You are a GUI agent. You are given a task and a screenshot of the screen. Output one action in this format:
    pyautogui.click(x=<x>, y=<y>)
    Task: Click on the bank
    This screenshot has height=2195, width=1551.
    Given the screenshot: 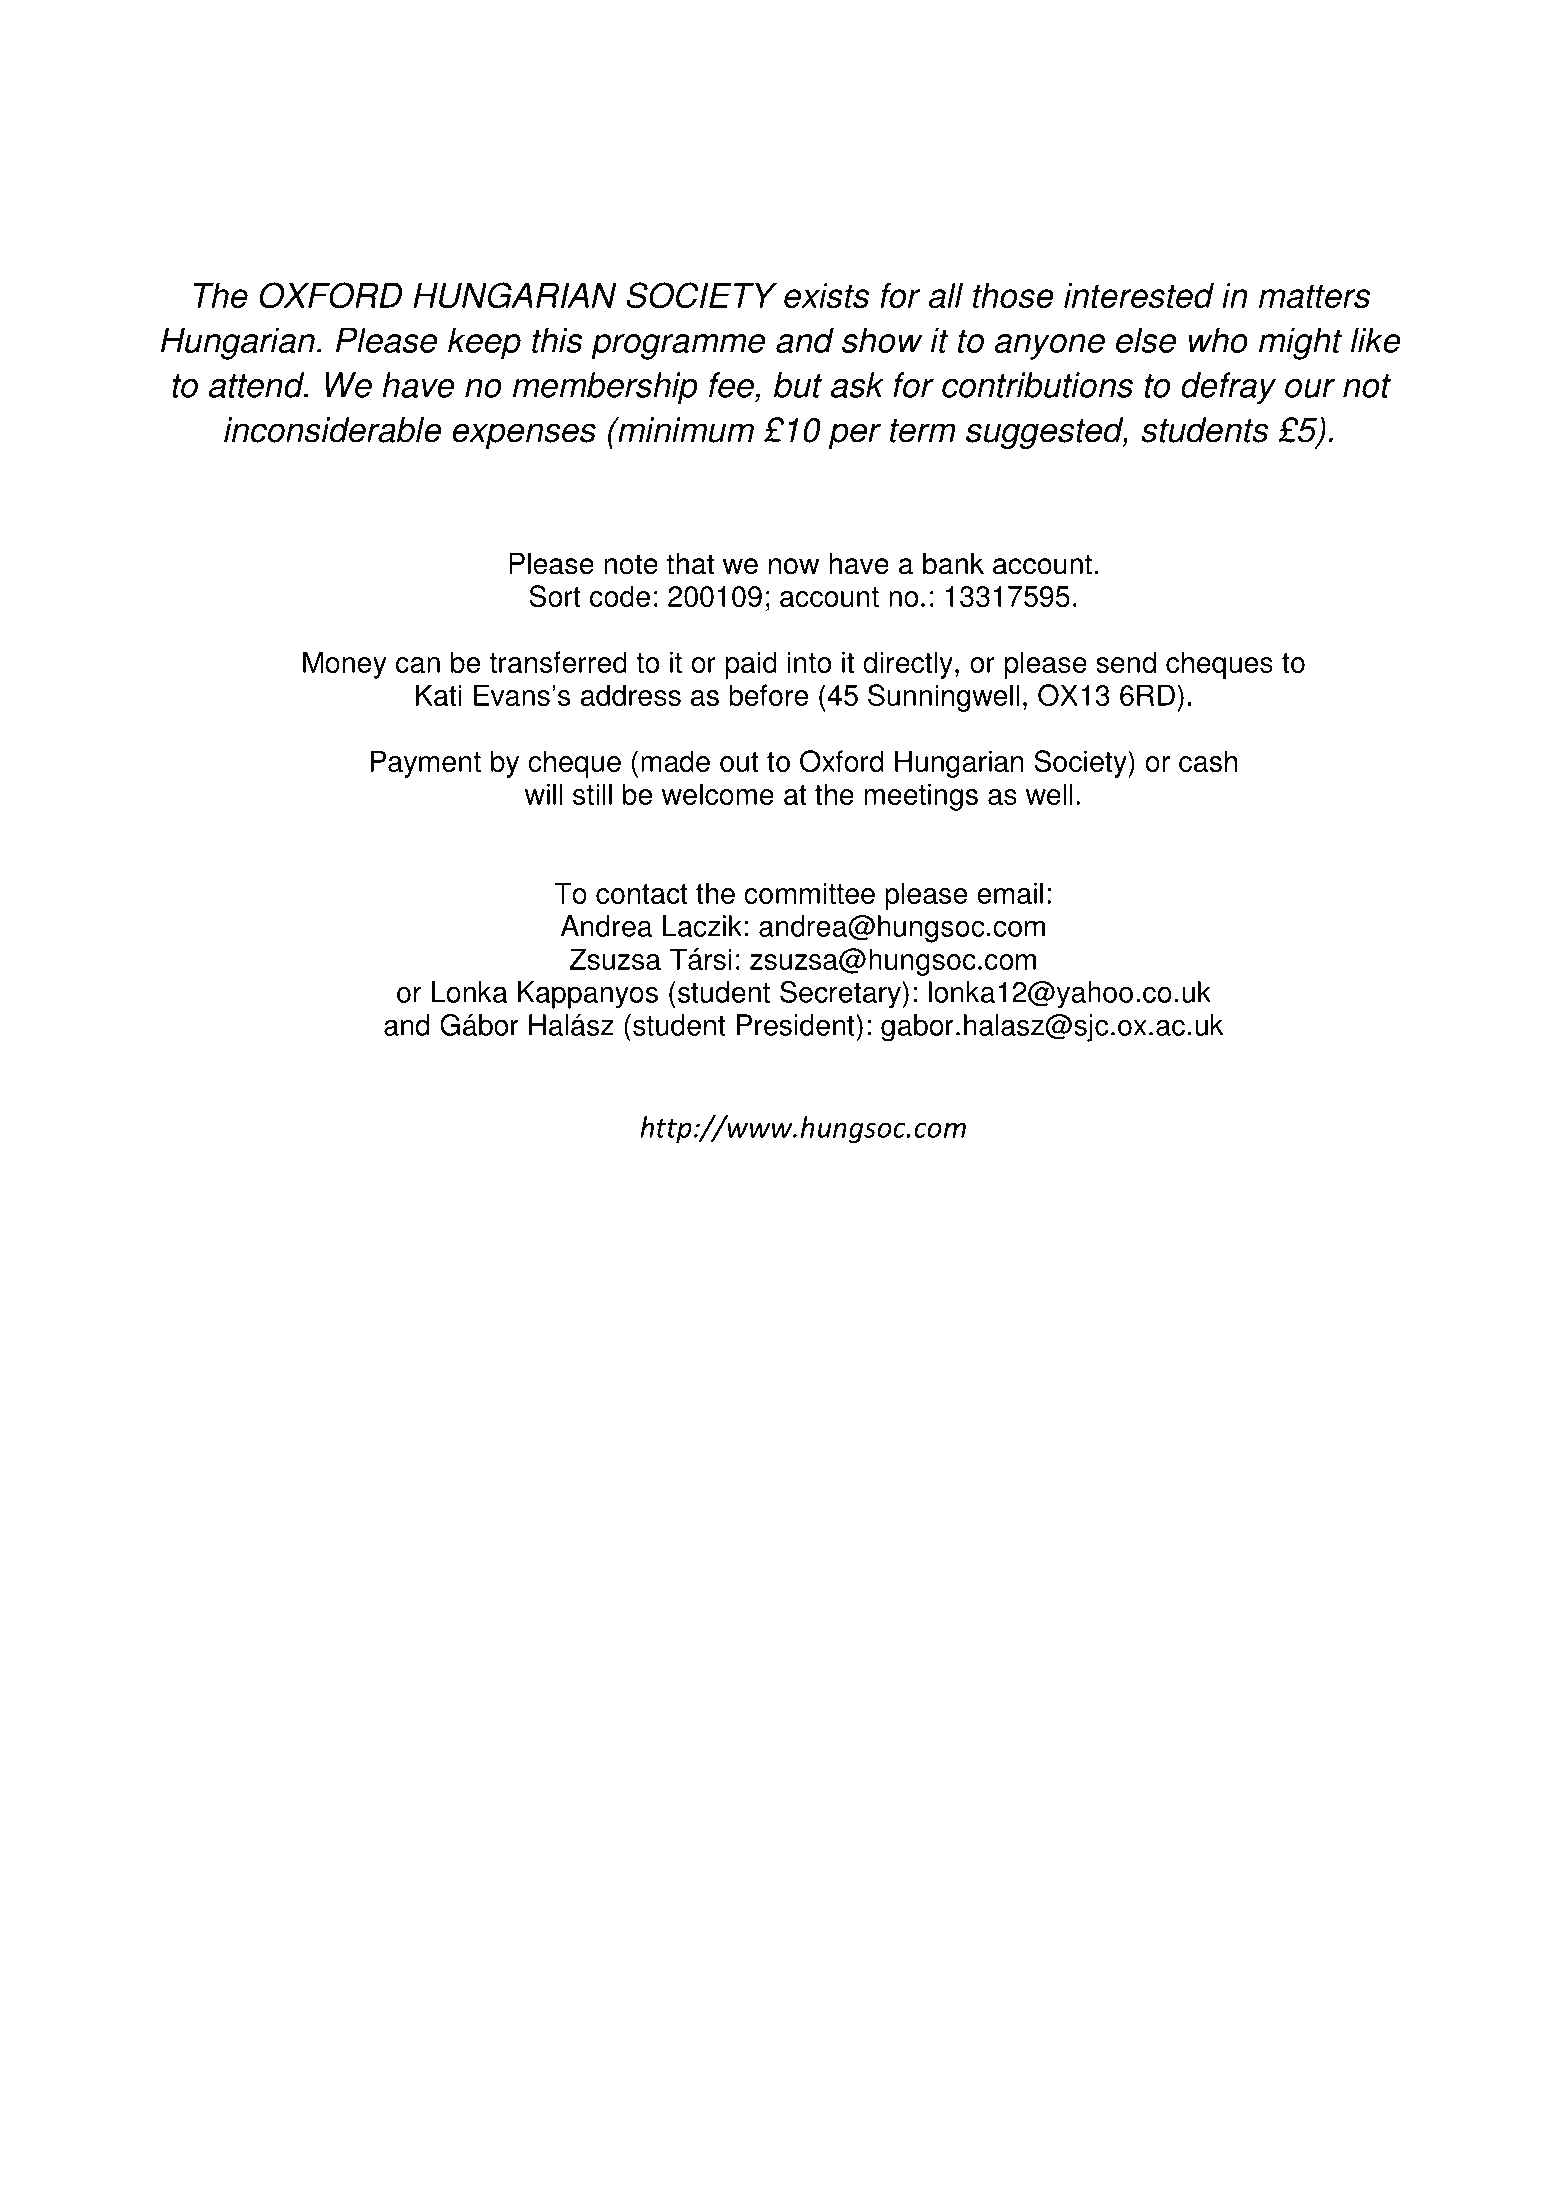 What is the action you would take?
    pyautogui.click(x=953, y=563)
